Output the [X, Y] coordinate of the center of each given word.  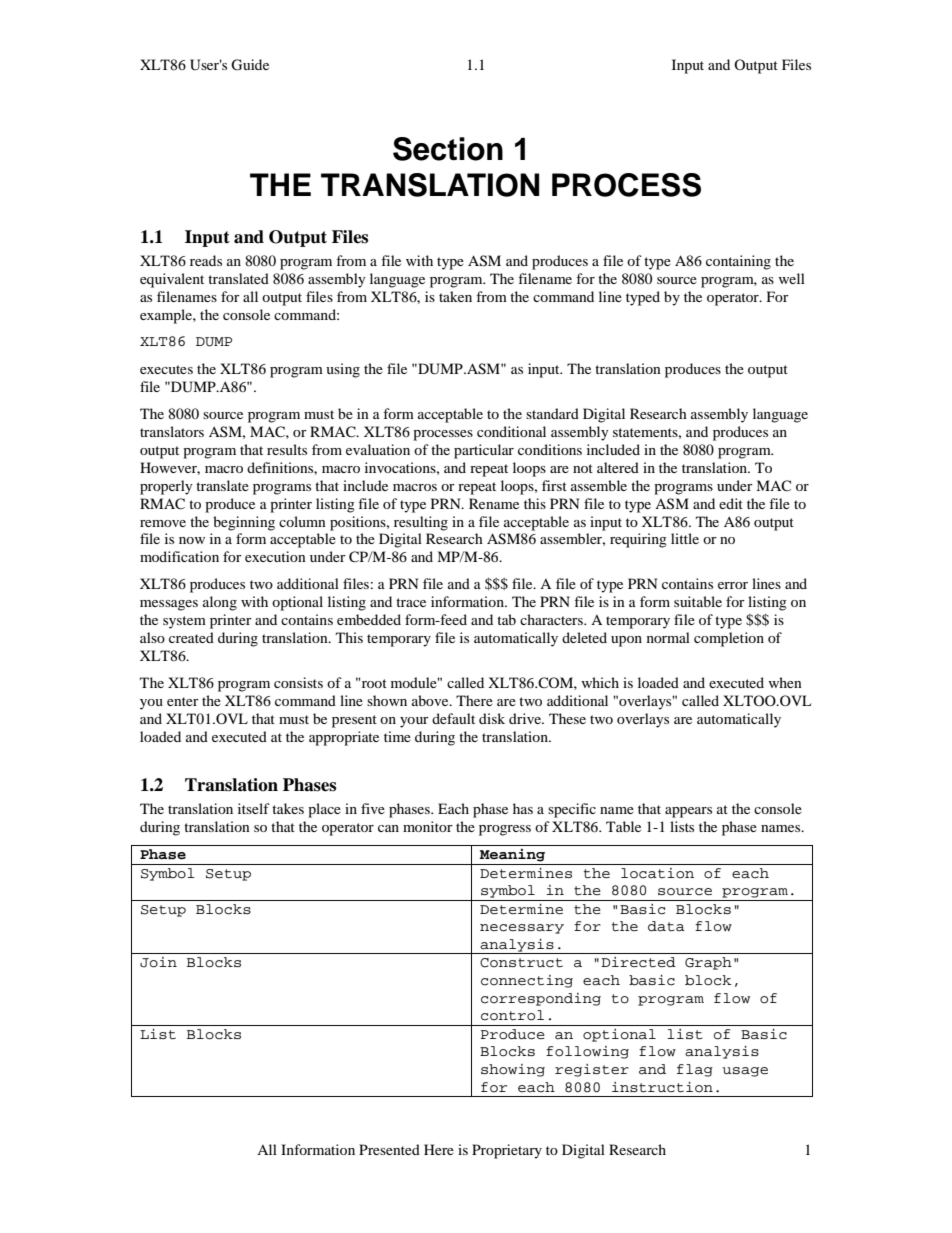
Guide [250, 65]
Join [158, 962]
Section [448, 149]
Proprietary [507, 1151]
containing [738, 262]
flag [695, 1070]
